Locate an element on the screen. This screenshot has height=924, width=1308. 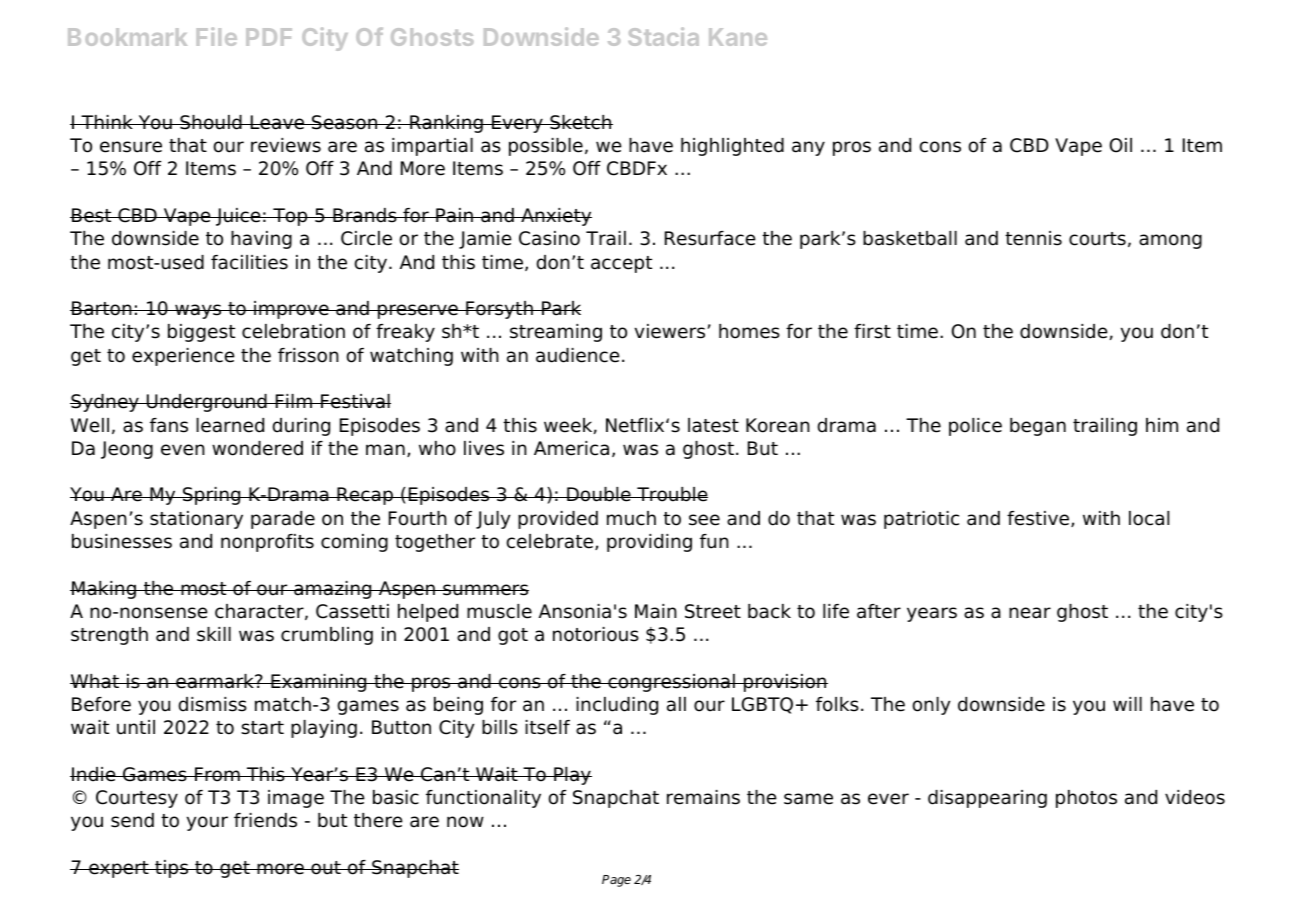
tips is located at coordinates (172, 869).
